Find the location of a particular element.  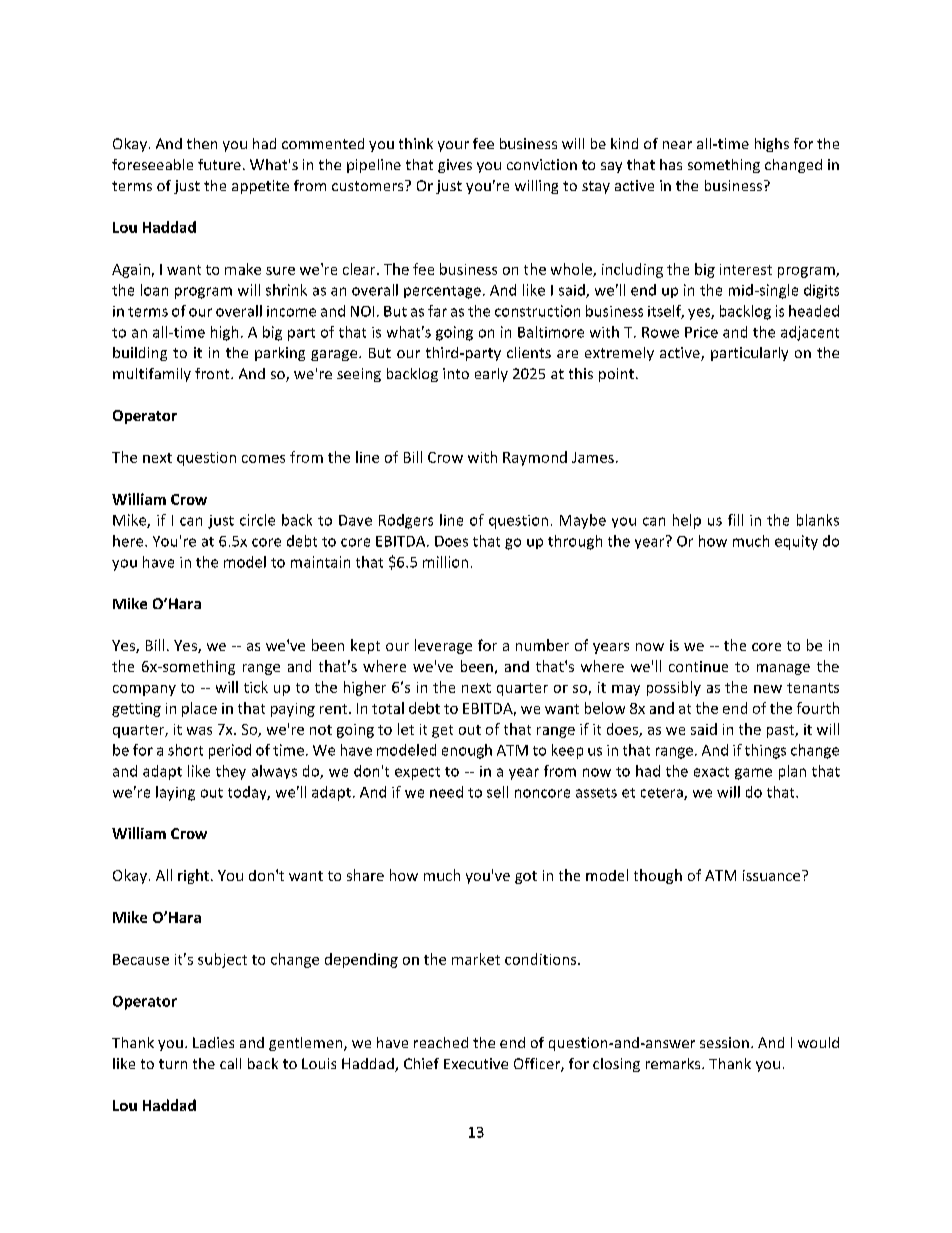

has is located at coordinates (671, 164).
